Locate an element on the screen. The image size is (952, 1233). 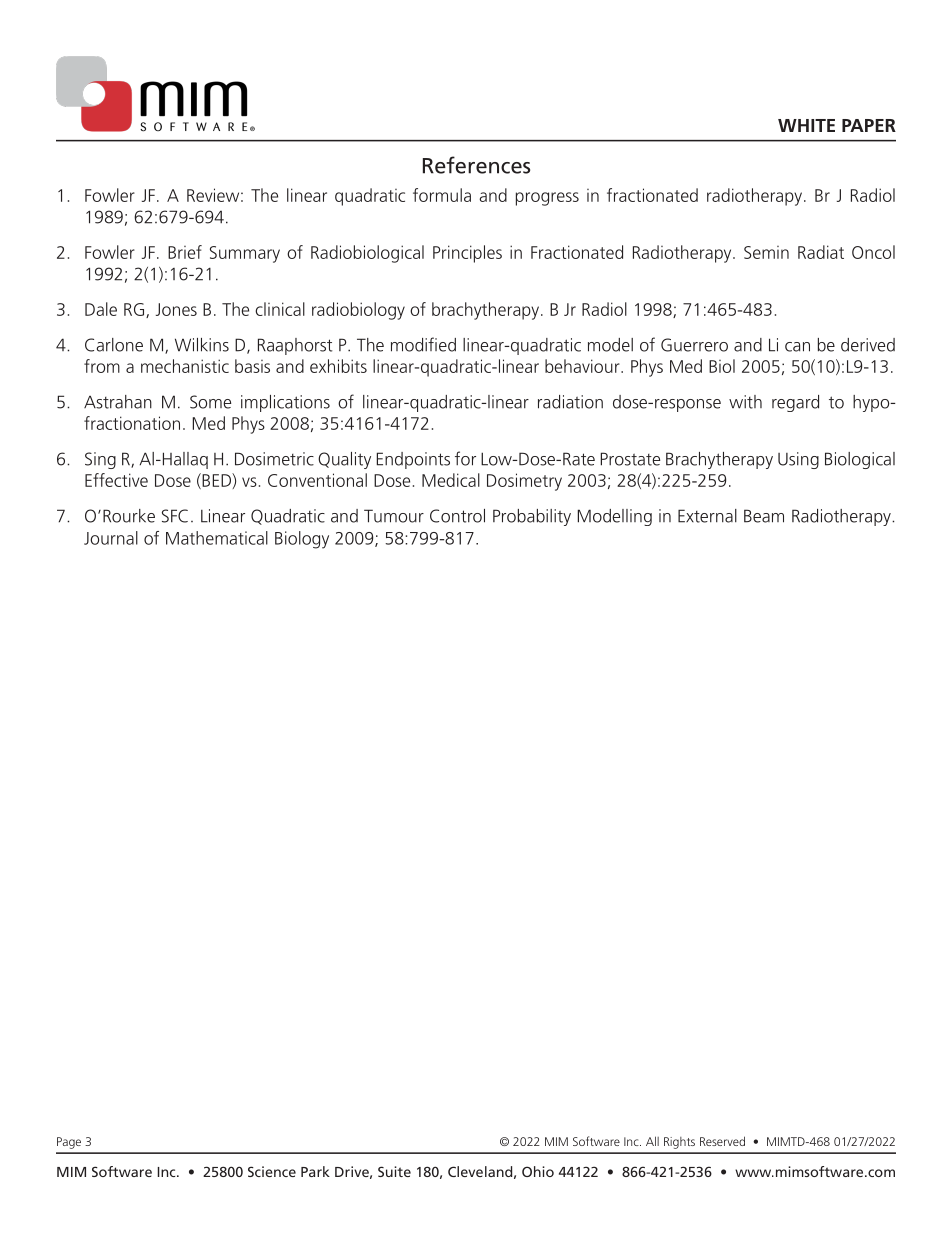
modified is located at coordinates (423, 344).
